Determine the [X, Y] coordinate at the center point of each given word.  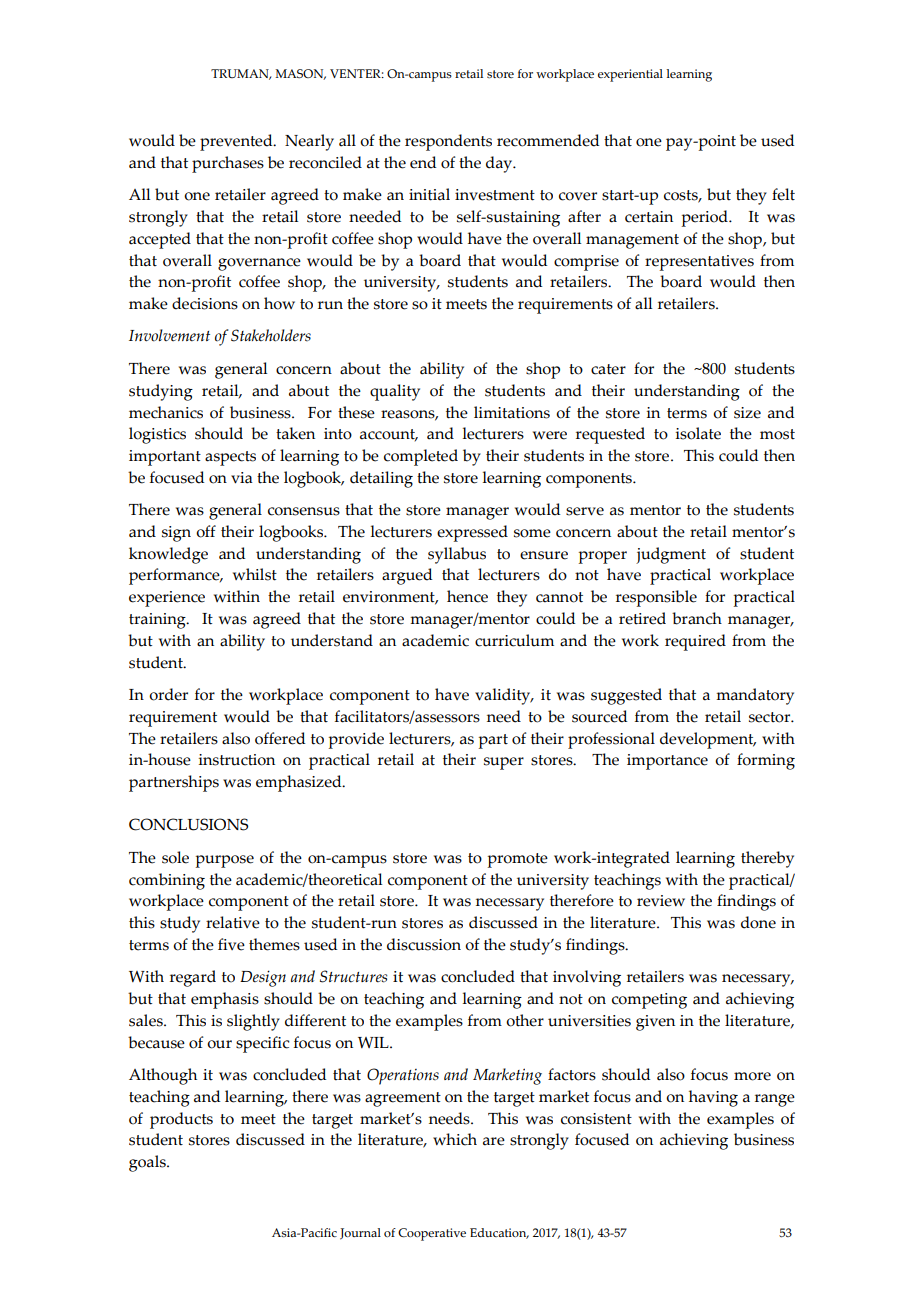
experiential [630, 75]
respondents [448, 142]
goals [148, 1163]
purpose [225, 861]
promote [518, 860]
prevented [237, 142]
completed [421, 457]
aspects [230, 458]
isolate [698, 433]
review [661, 901]
